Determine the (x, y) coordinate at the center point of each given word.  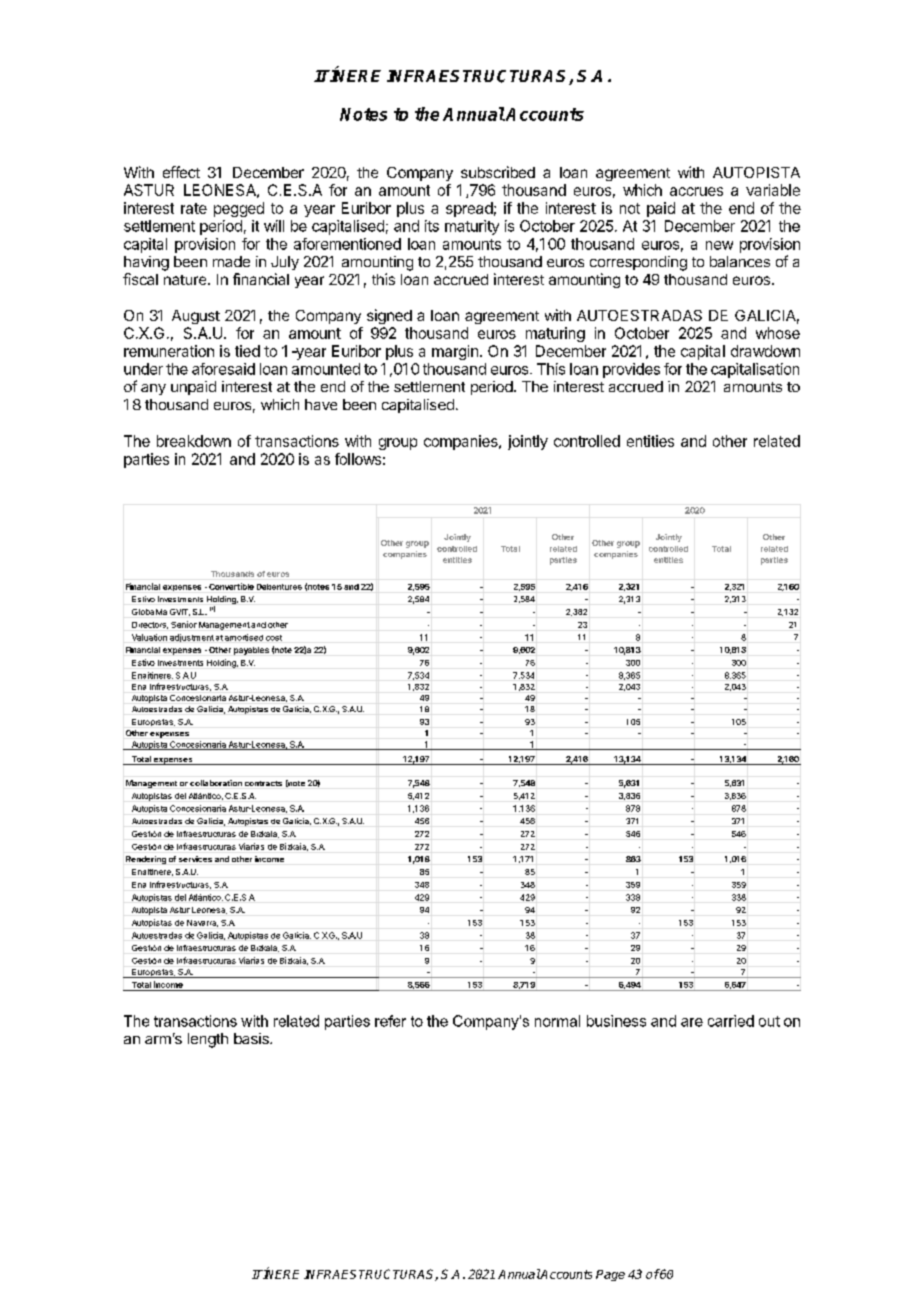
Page (610, 1275)
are (692, 1022)
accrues (696, 191)
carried (731, 1021)
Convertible (231, 586)
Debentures (279, 587)
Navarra (202, 923)
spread (469, 209)
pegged (239, 209)
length (208, 1040)
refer (390, 1021)
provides (631, 370)
